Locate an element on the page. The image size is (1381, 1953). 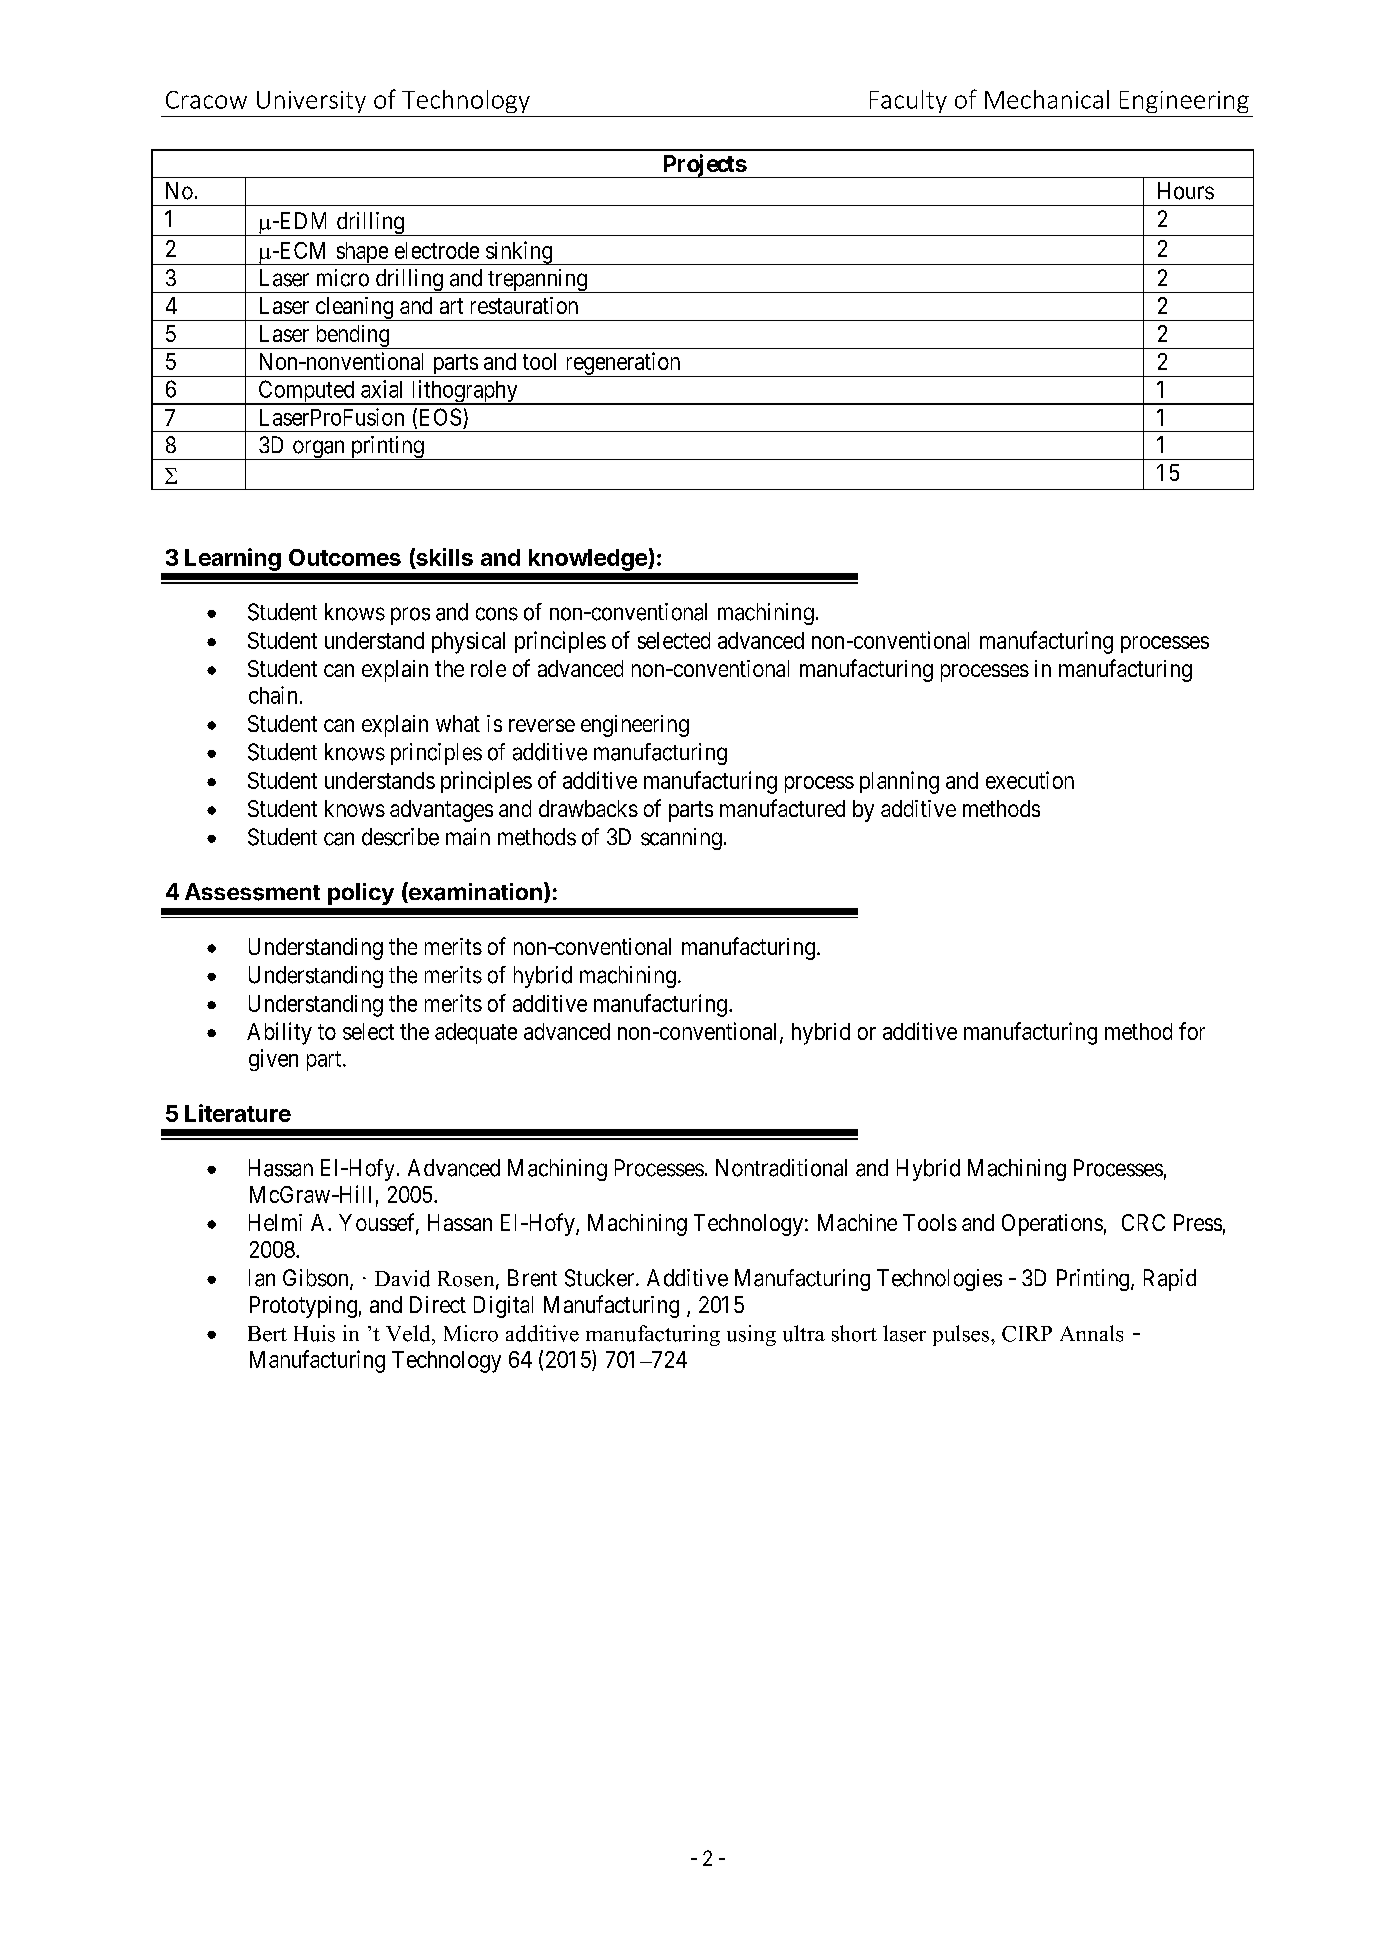
execution is located at coordinates (1030, 780).
